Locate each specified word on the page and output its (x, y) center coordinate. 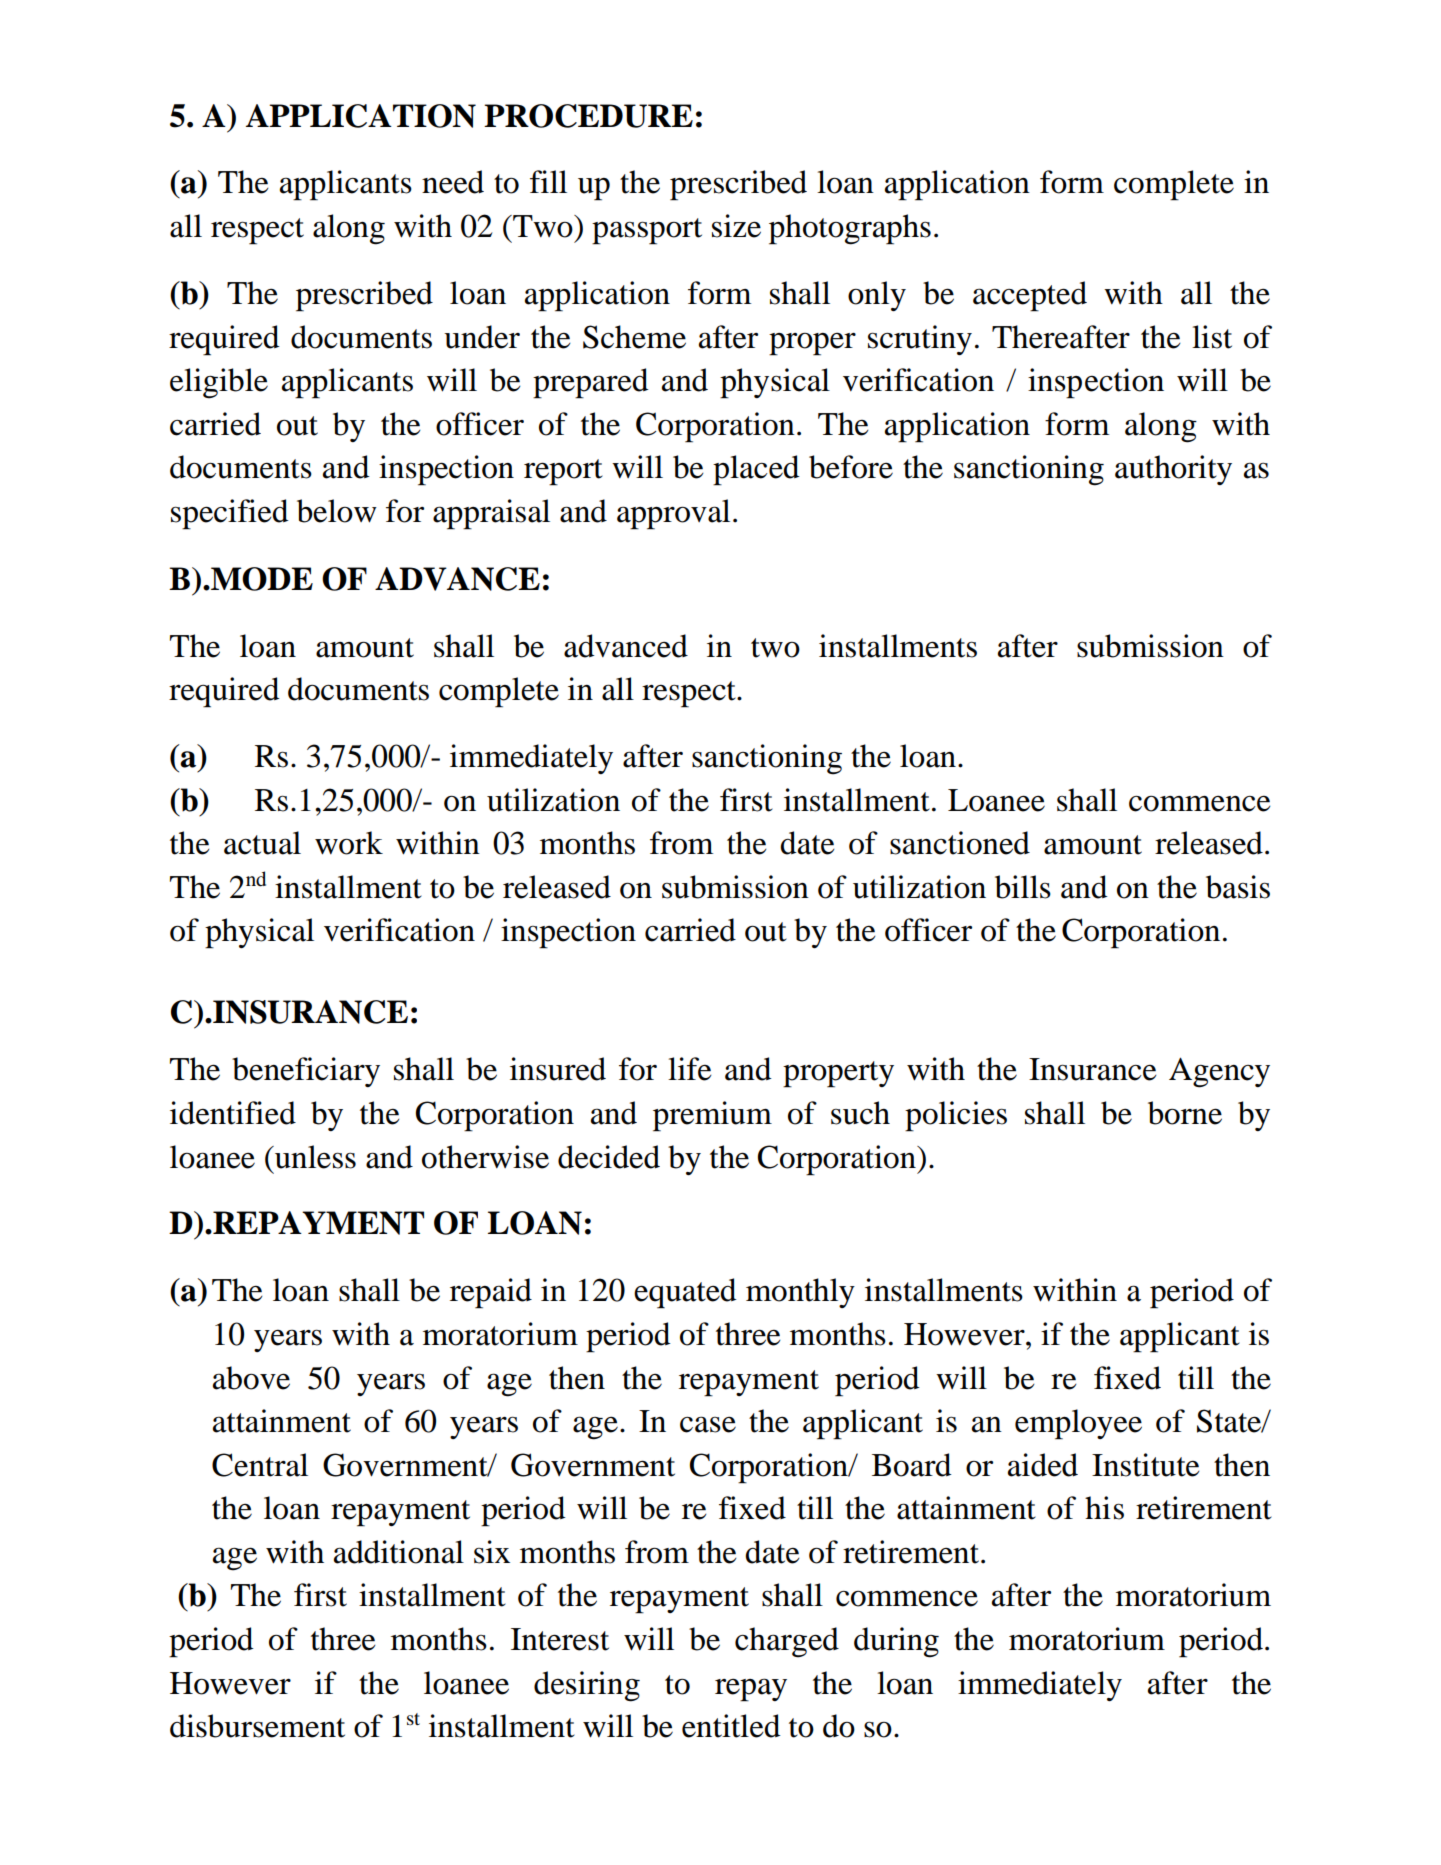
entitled (731, 1726)
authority (1173, 470)
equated (685, 1293)
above (251, 1378)
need (453, 182)
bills (1023, 887)
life (690, 1069)
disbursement (257, 1726)
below (337, 511)
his (1104, 1508)
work (349, 843)
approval (673, 514)
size (736, 226)
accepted (1030, 296)
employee (1078, 1424)
